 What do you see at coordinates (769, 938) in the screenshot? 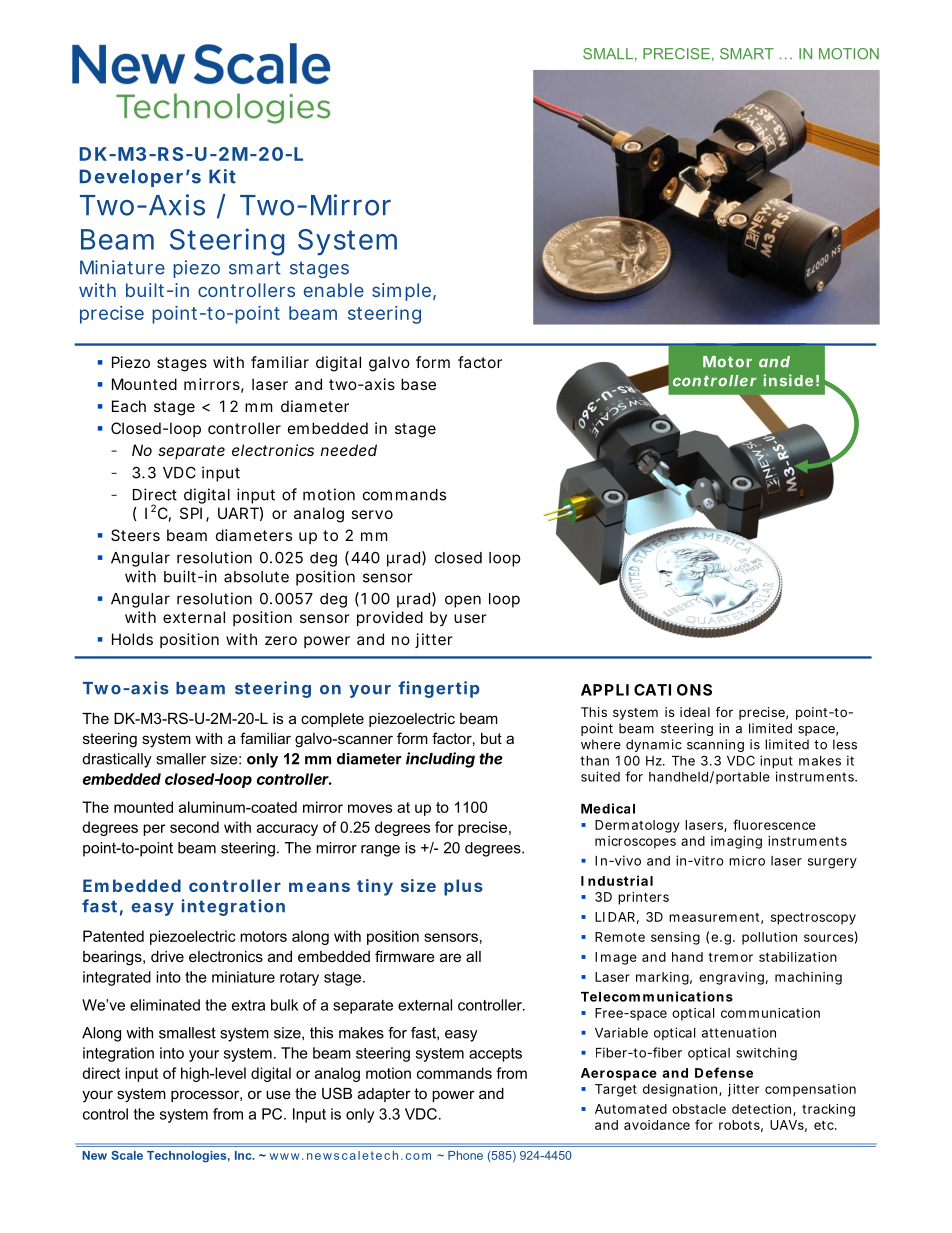
I see `pollution` at bounding box center [769, 938].
